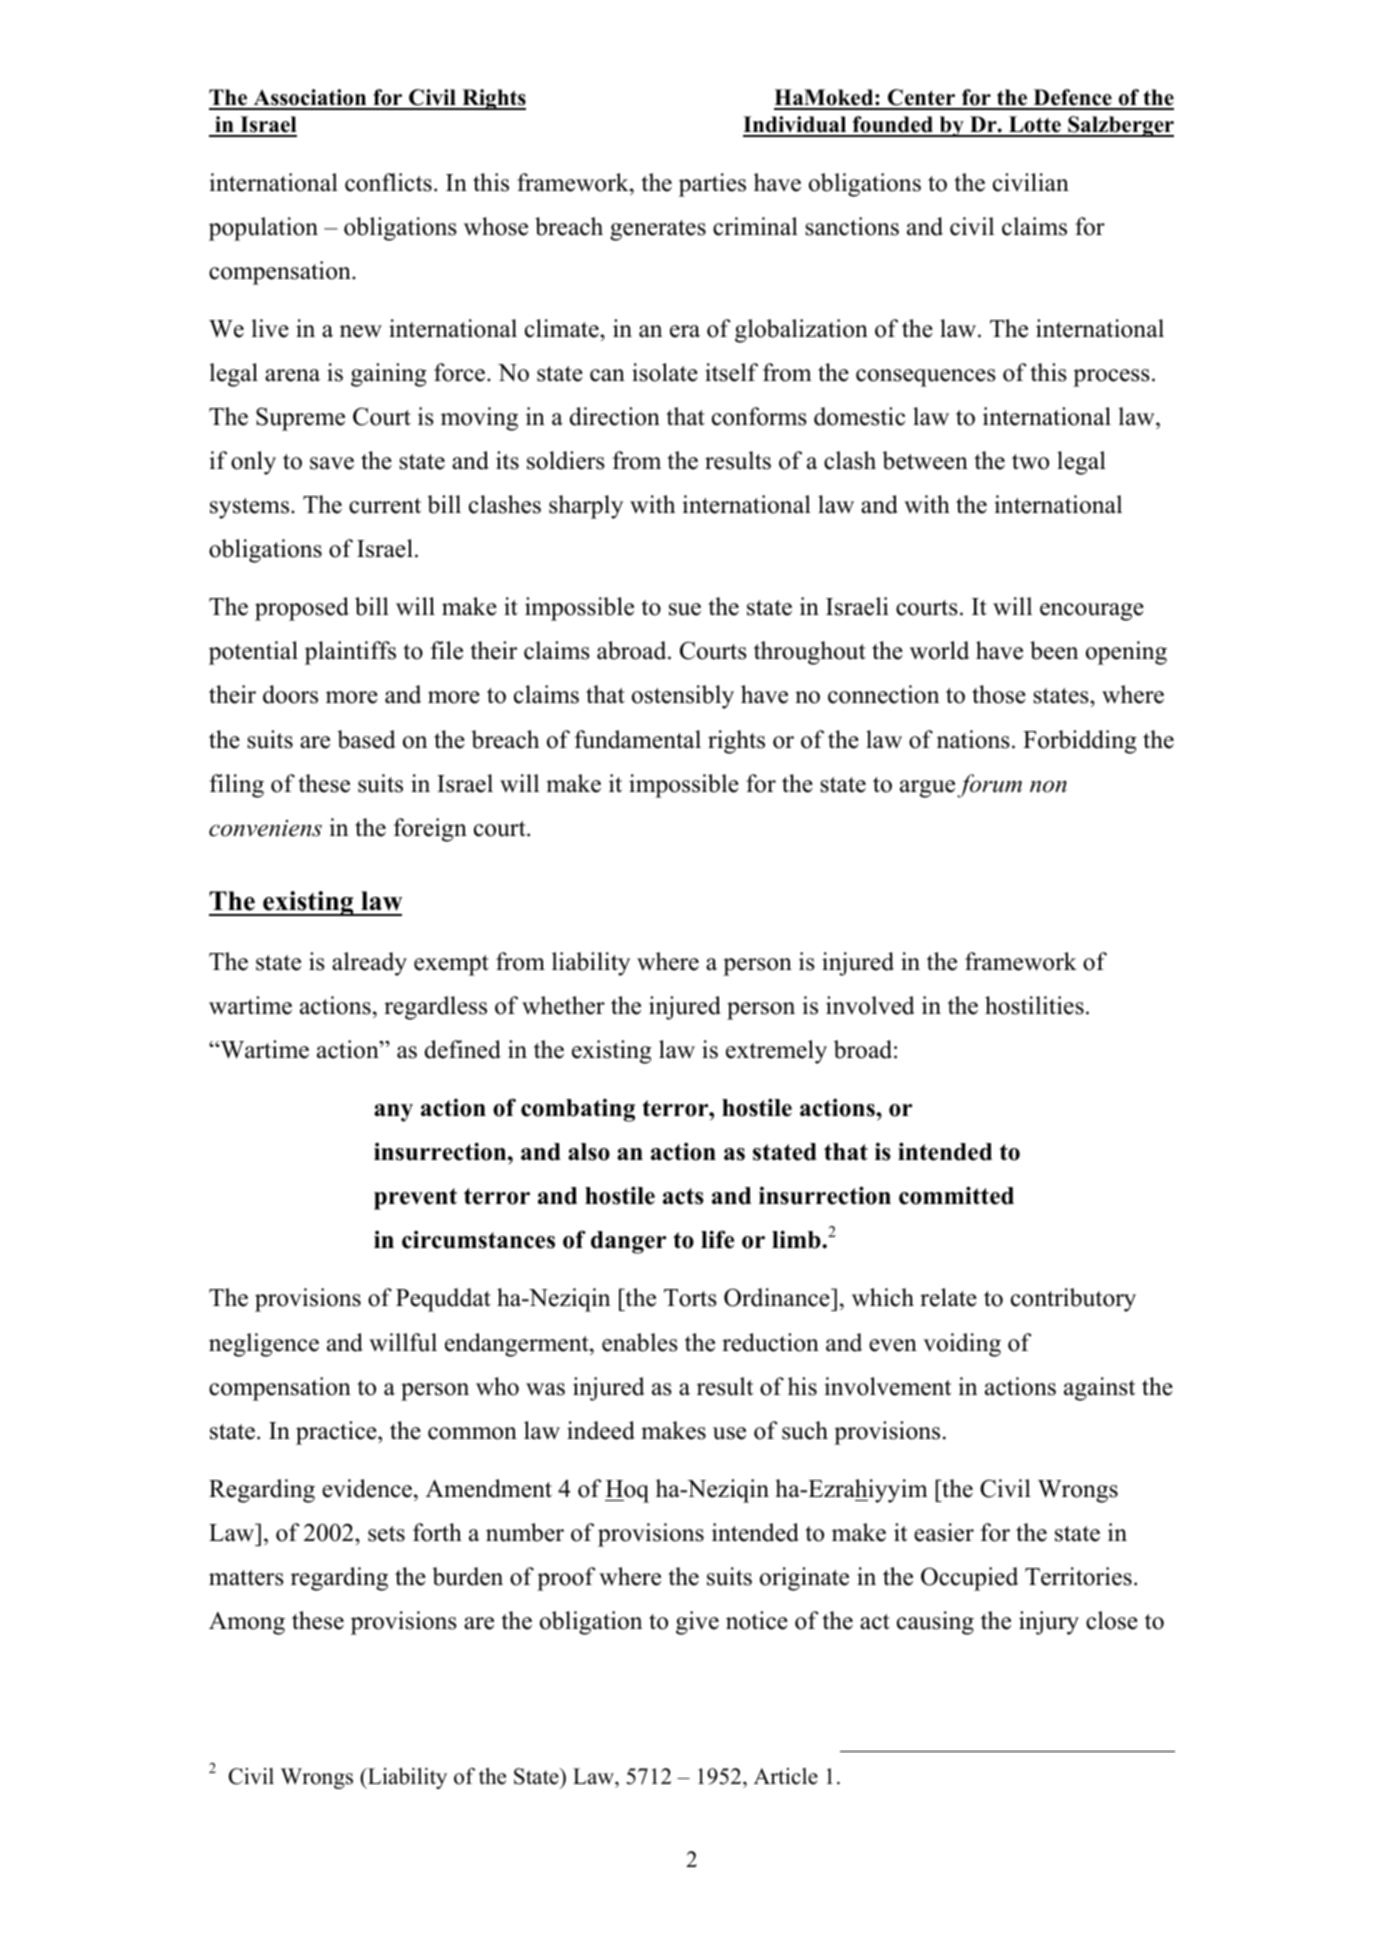 The height and width of the document is (1957, 1383). What do you see at coordinates (852, 226) in the document?
I see `sanctions` at bounding box center [852, 226].
